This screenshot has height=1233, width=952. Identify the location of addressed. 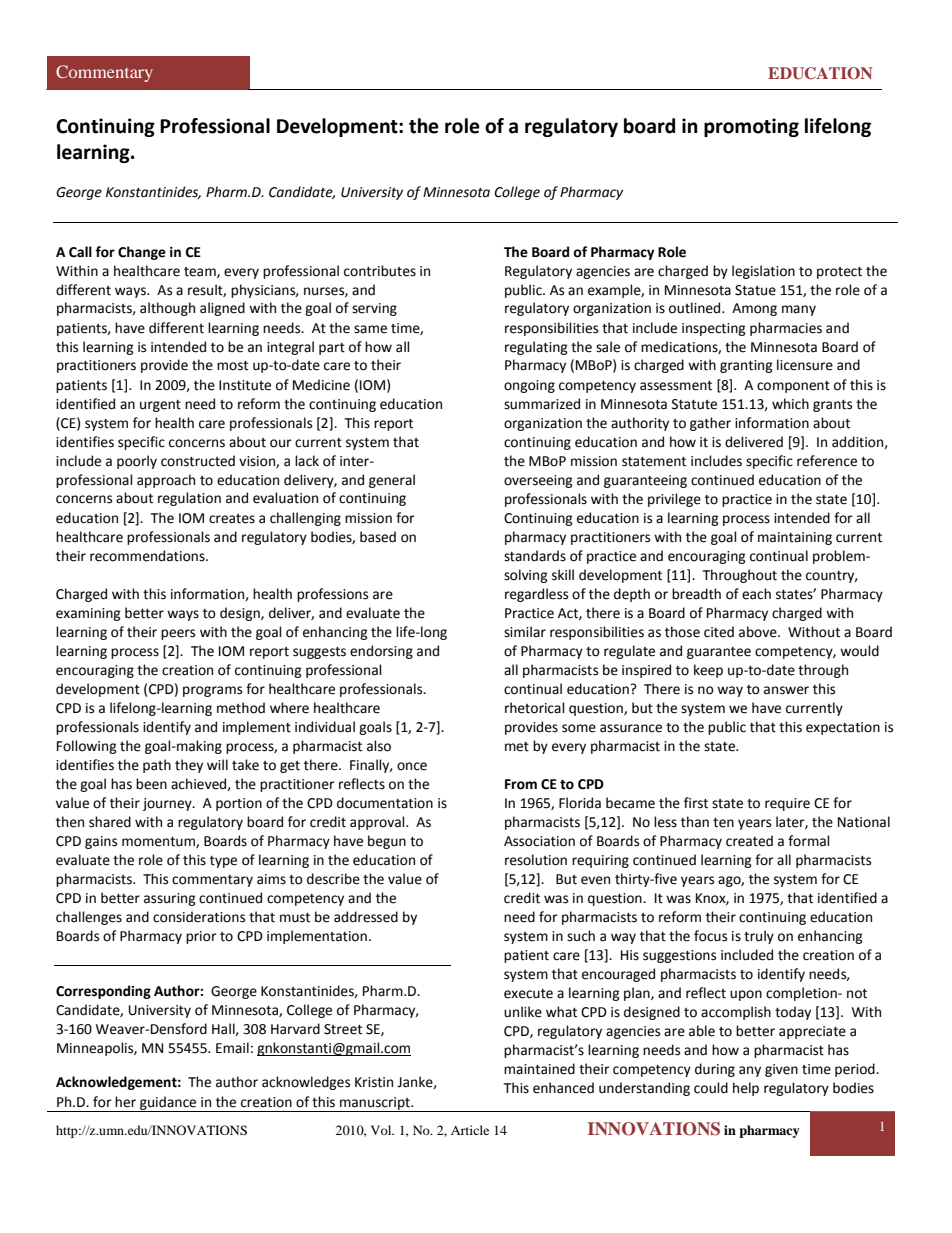
(366, 917).
